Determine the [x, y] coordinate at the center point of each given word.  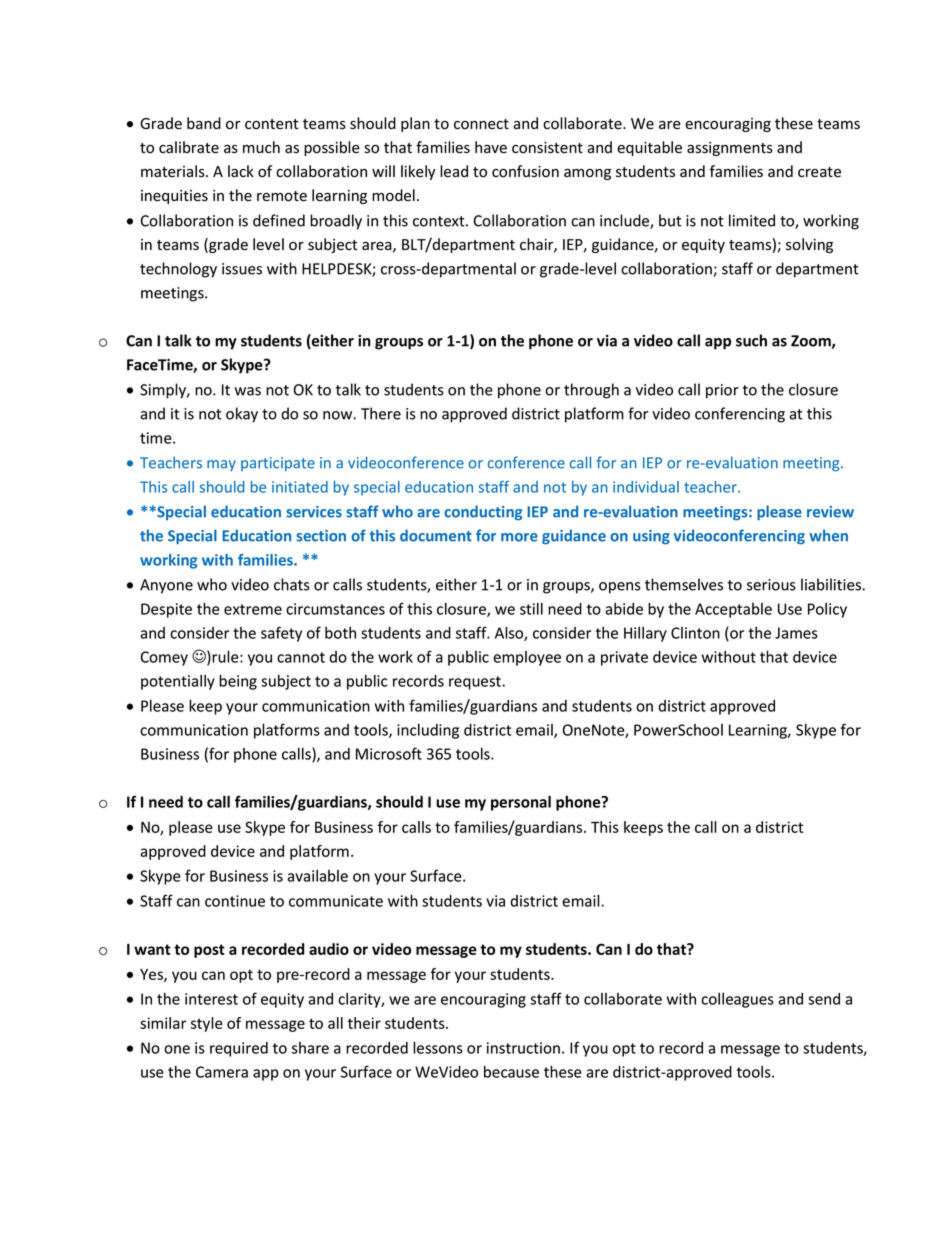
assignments [730, 149]
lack [241, 171]
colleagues [737, 1000]
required [239, 1049]
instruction [523, 1048]
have [491, 147]
